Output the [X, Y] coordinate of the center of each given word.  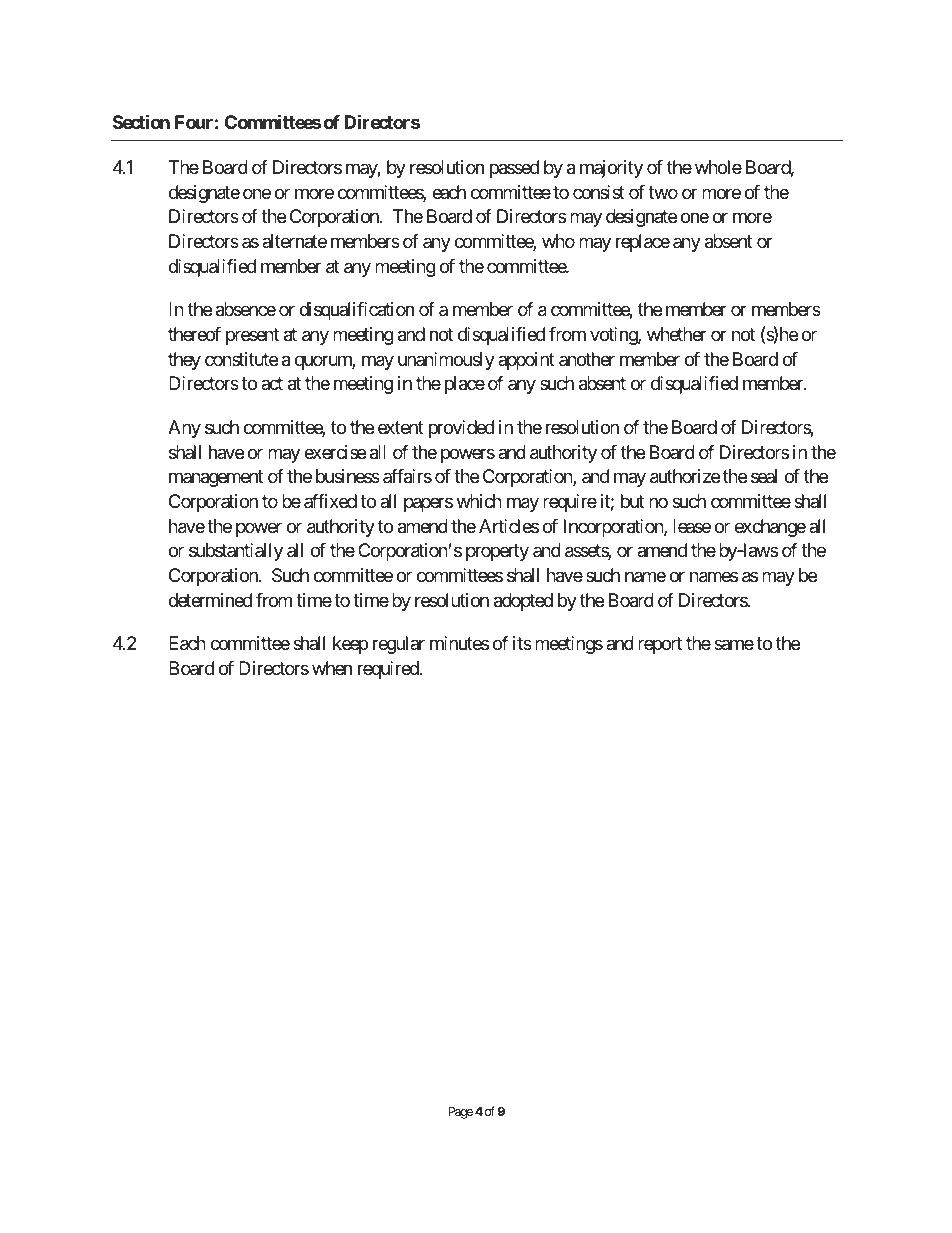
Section [141, 121]
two [663, 192]
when [332, 668]
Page [461, 1113]
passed [514, 169]
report [660, 645]
